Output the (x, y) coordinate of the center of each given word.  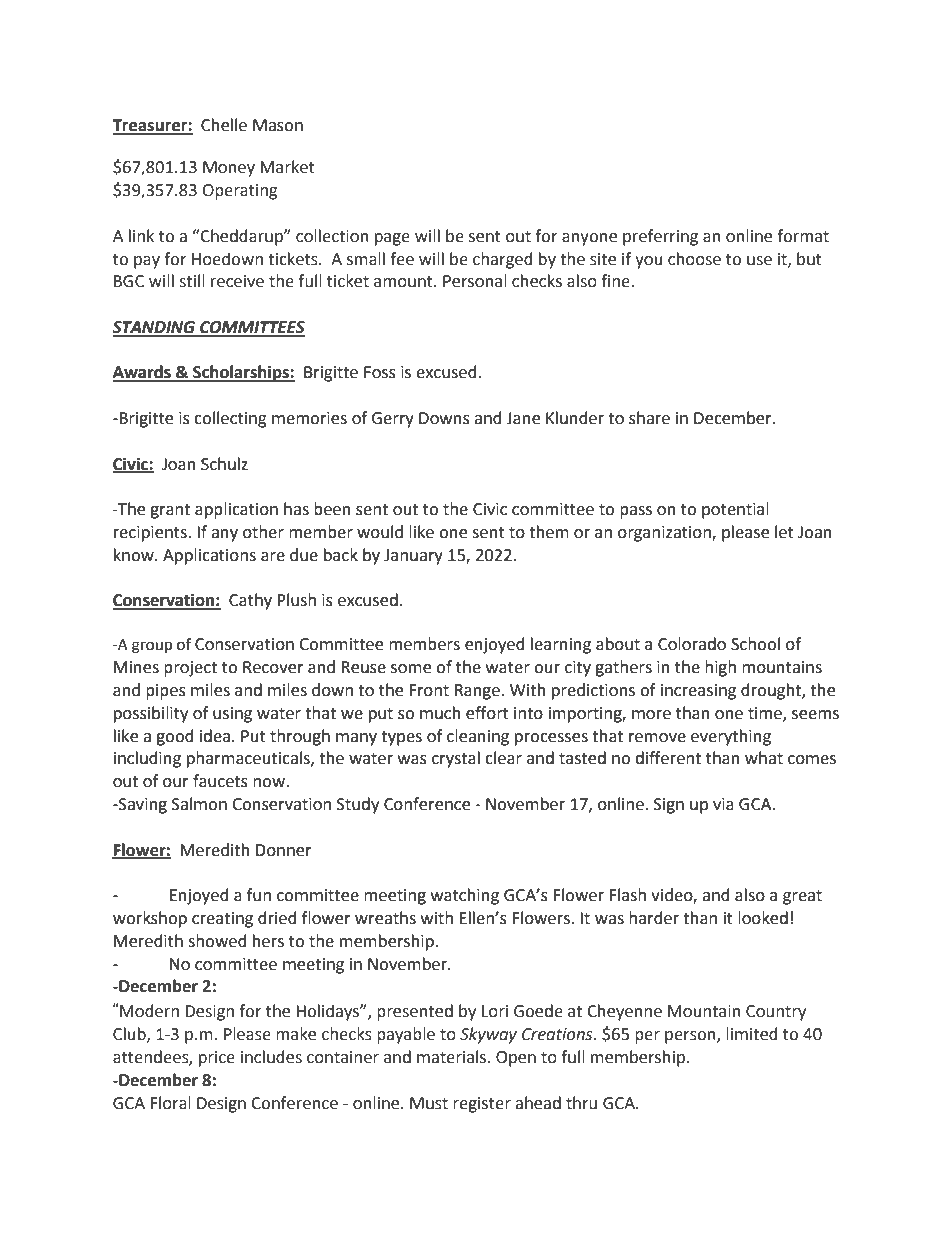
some (411, 669)
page (392, 239)
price (217, 1059)
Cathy (250, 601)
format (803, 236)
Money (229, 169)
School (755, 644)
